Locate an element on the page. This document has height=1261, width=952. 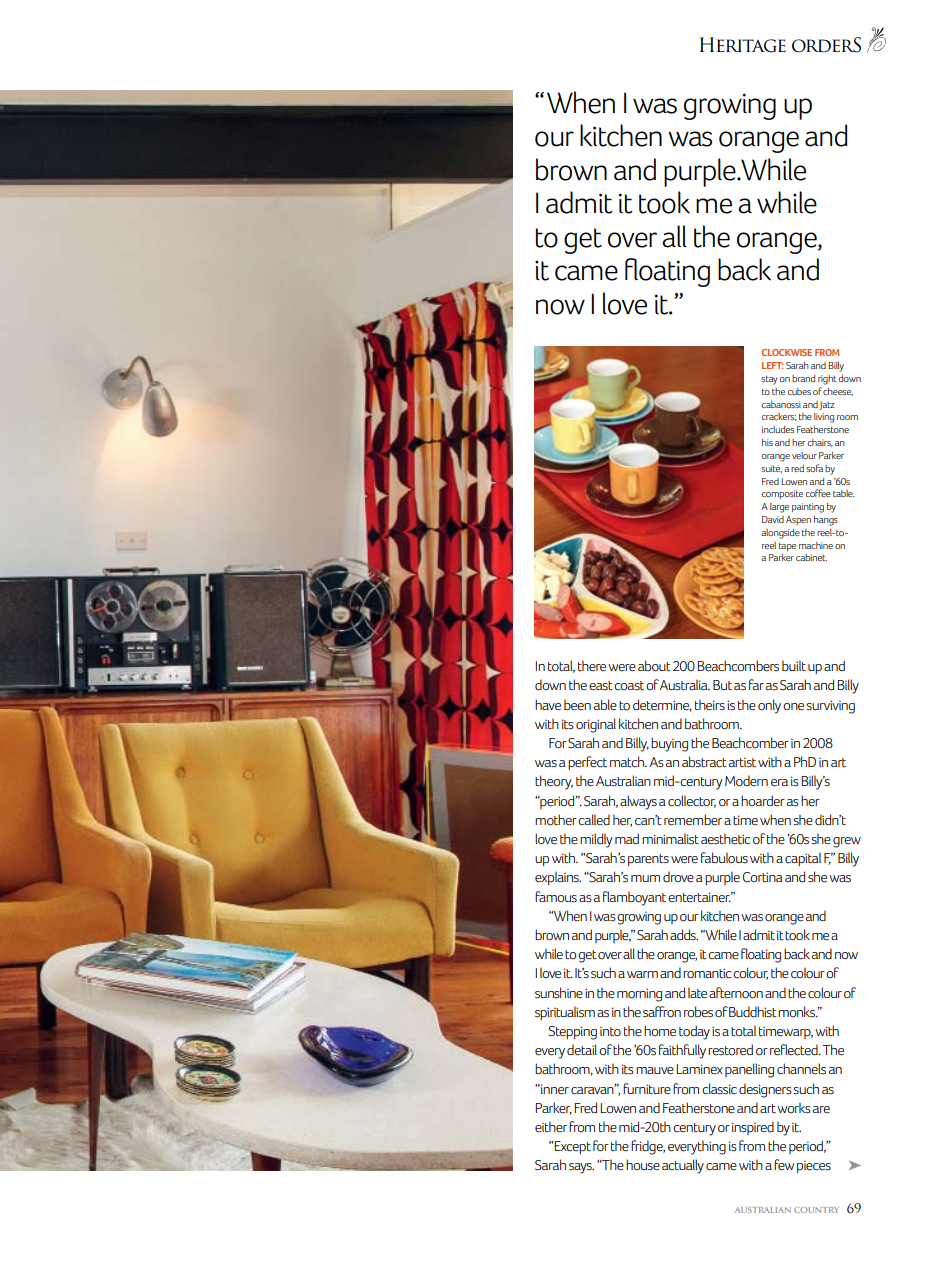
Heritage is located at coordinates (743, 45).
